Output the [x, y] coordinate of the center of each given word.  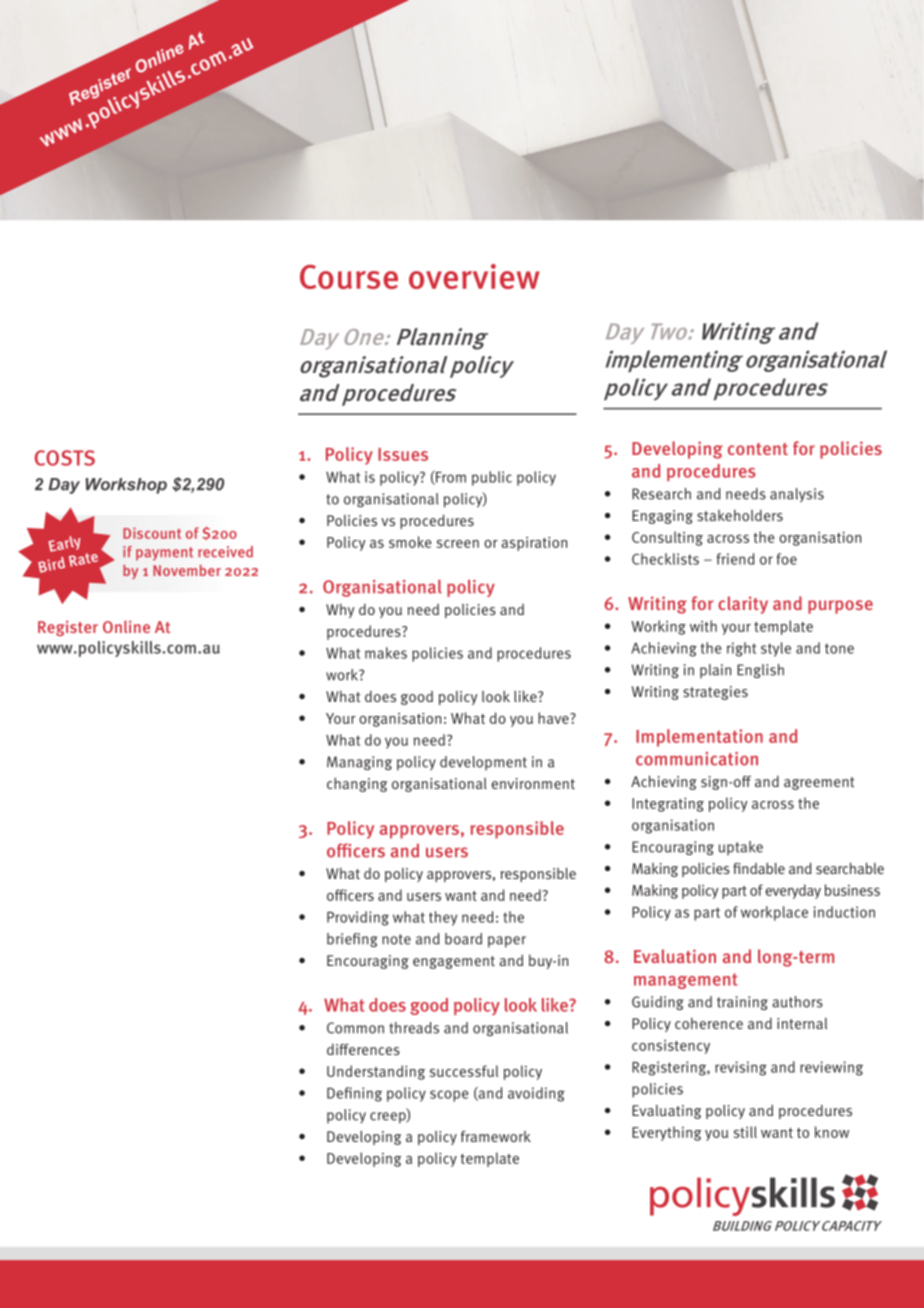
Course [349, 277]
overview [474, 276]
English [760, 671]
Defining [354, 1094]
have [554, 718]
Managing [359, 763]
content [758, 449]
